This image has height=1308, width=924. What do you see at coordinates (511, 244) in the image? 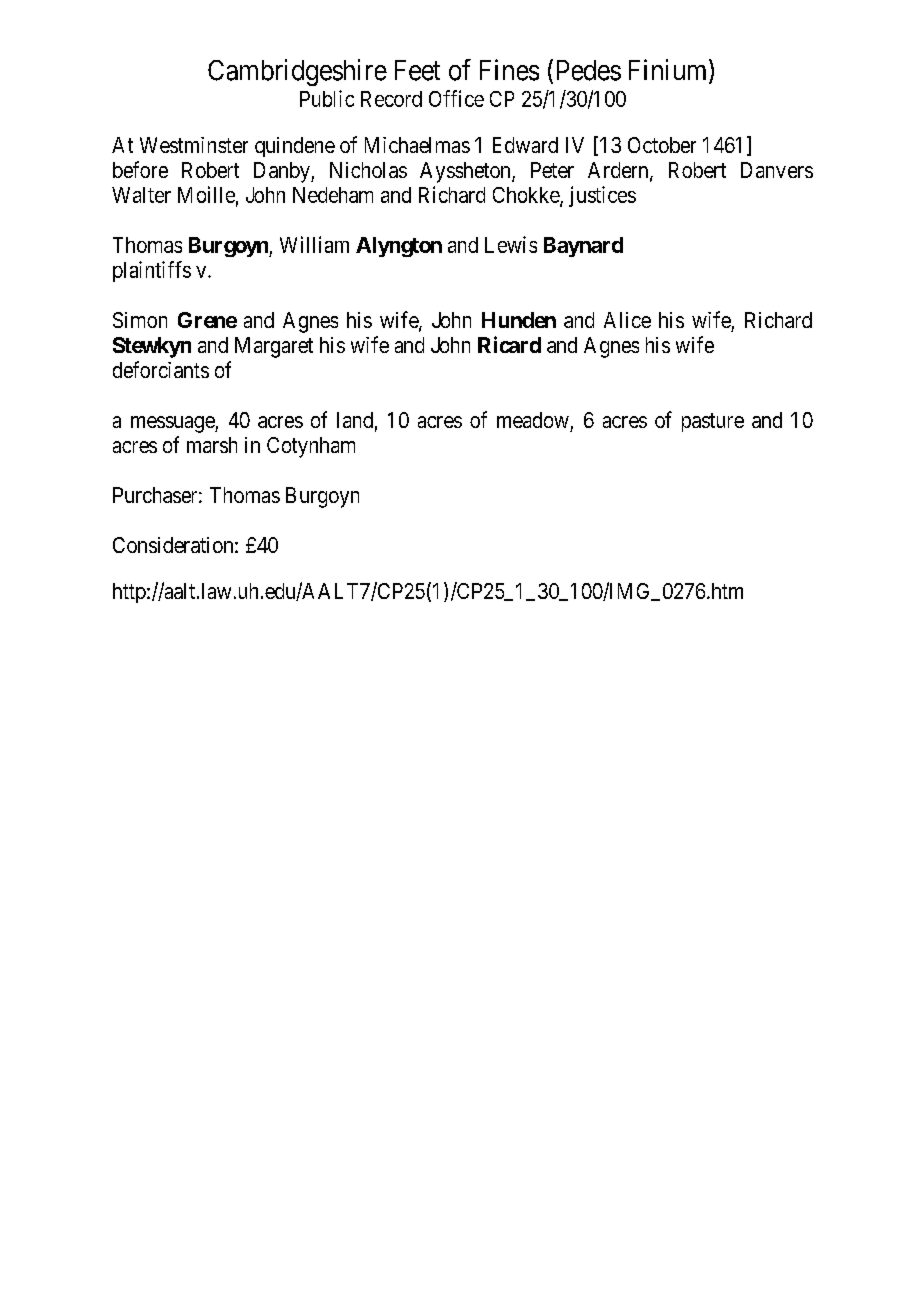
I see `Lewis` at bounding box center [511, 244].
